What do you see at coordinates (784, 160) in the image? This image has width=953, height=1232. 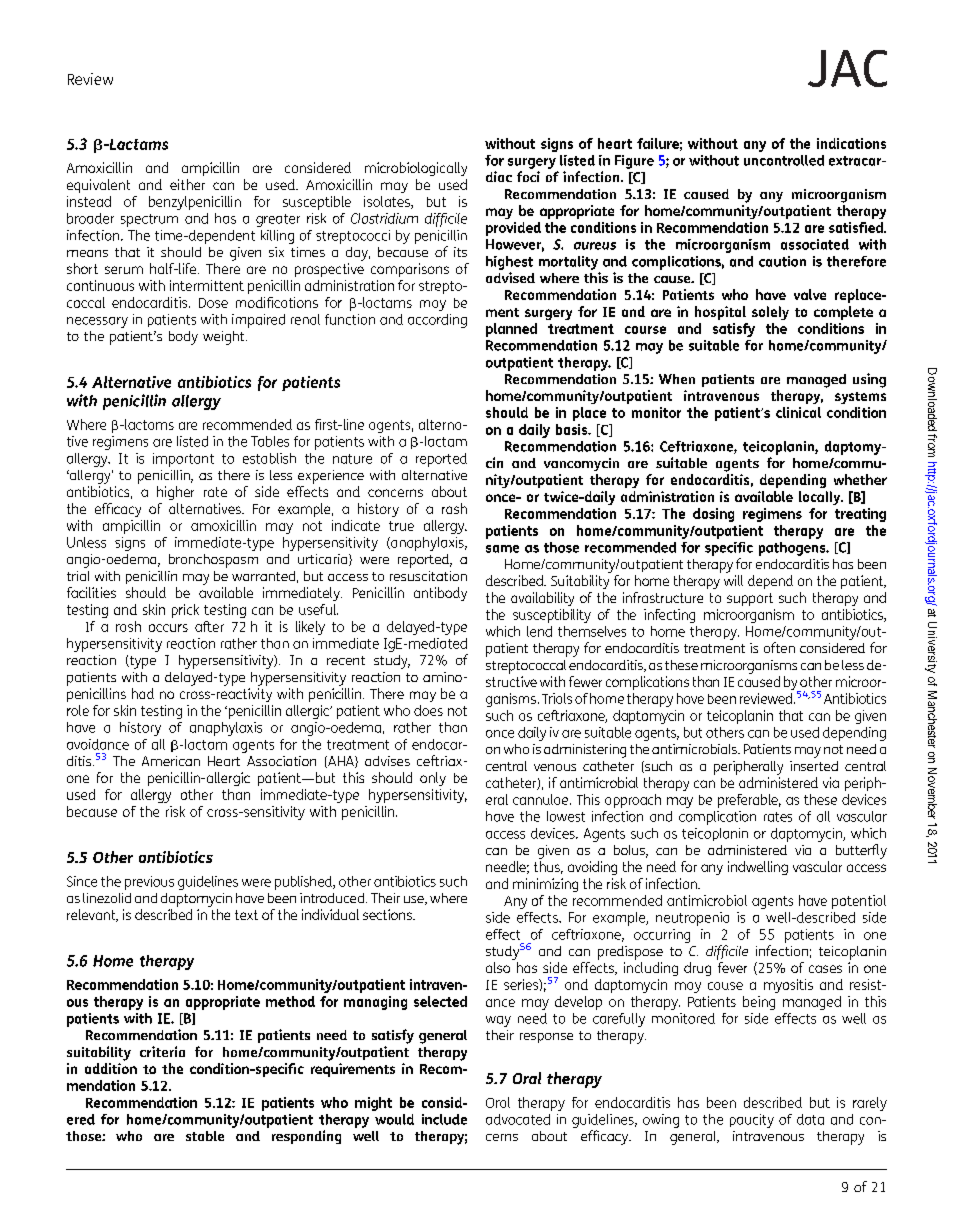 I see `uncontrolled` at bounding box center [784, 160].
